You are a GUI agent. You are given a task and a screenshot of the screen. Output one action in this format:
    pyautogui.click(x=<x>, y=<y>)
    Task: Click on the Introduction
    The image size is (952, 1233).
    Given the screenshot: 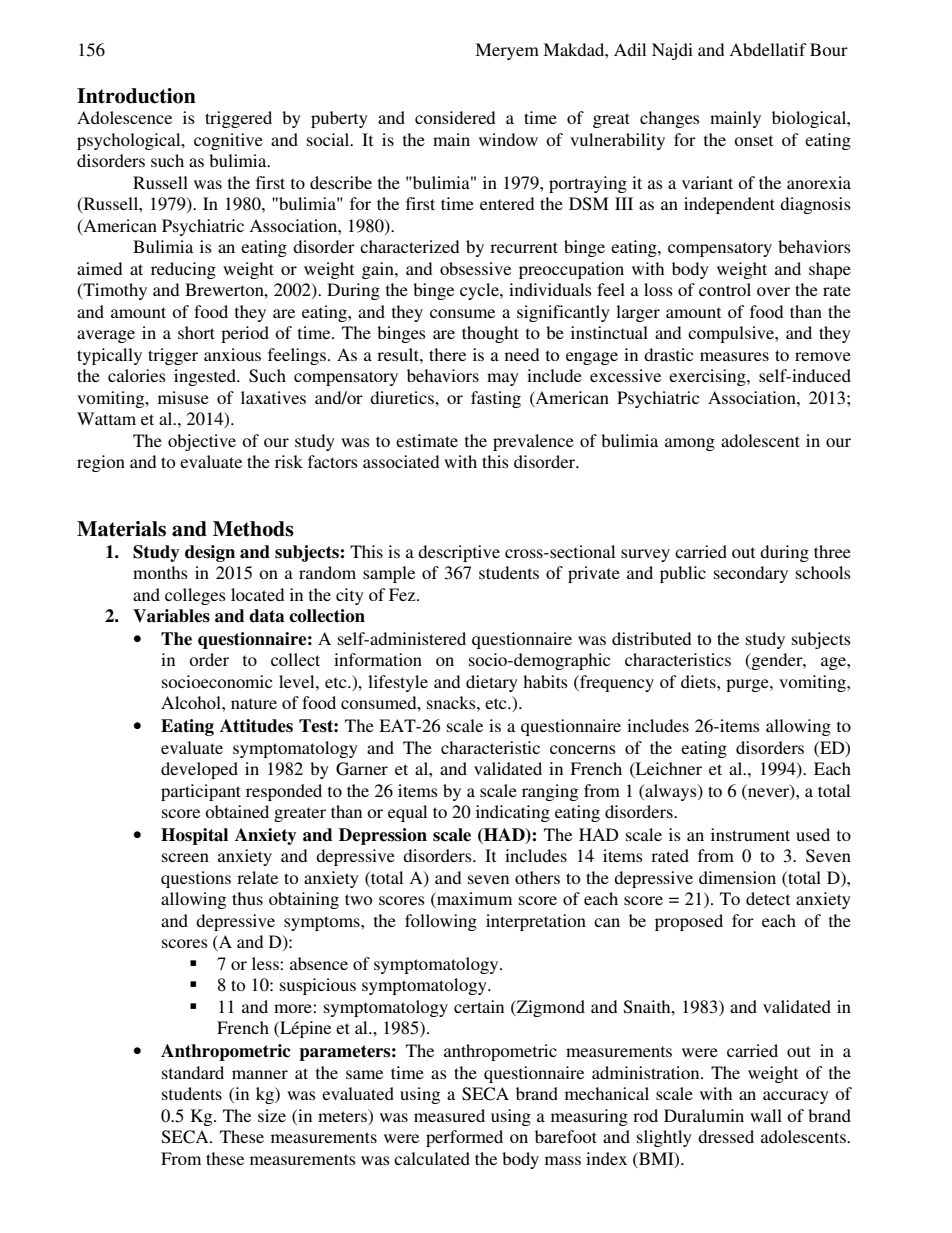 What is the action you would take?
    pyautogui.click(x=136, y=96)
